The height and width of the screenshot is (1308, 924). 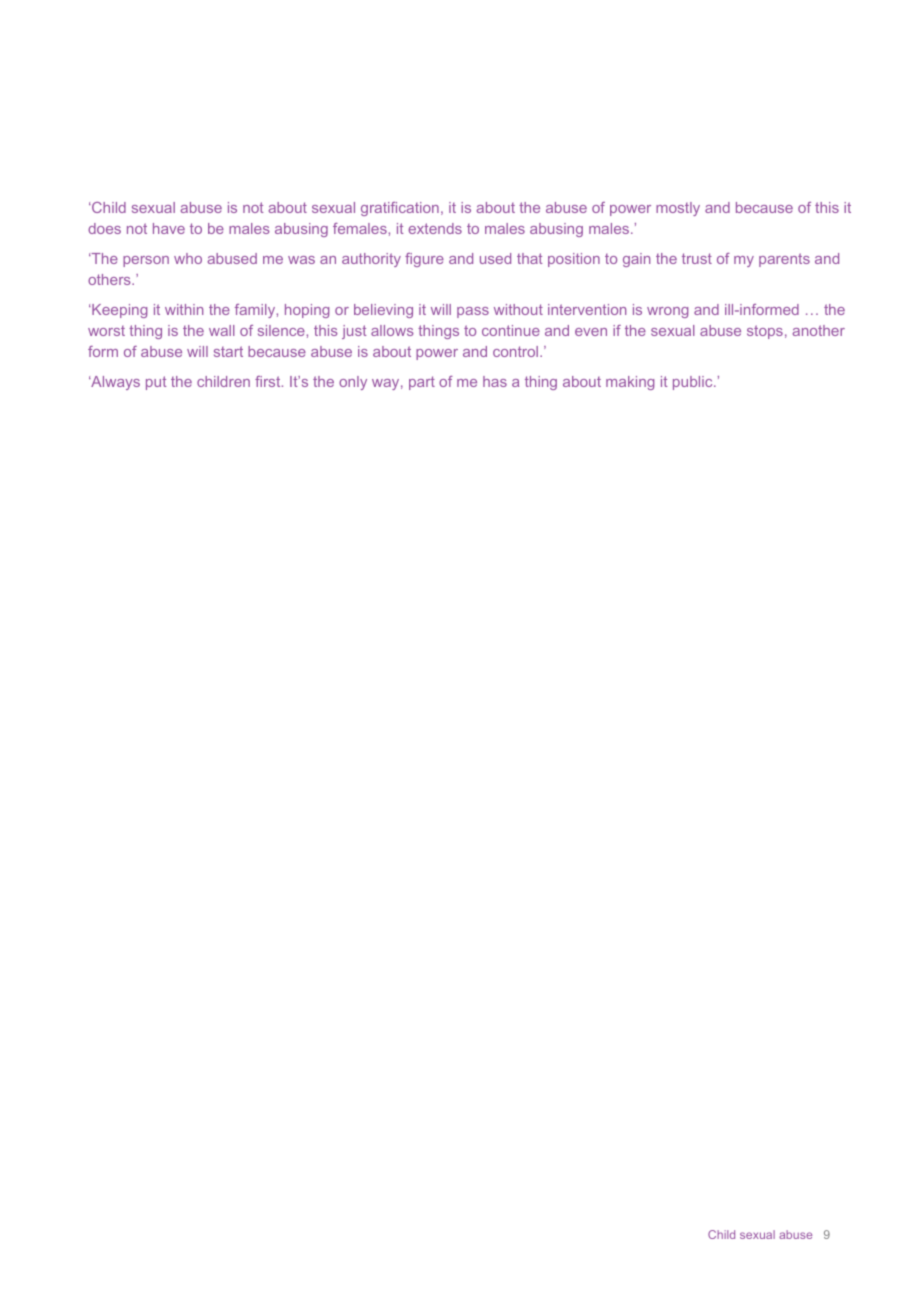 What do you see at coordinates (188, 258) in the screenshot?
I see `who` at bounding box center [188, 258].
